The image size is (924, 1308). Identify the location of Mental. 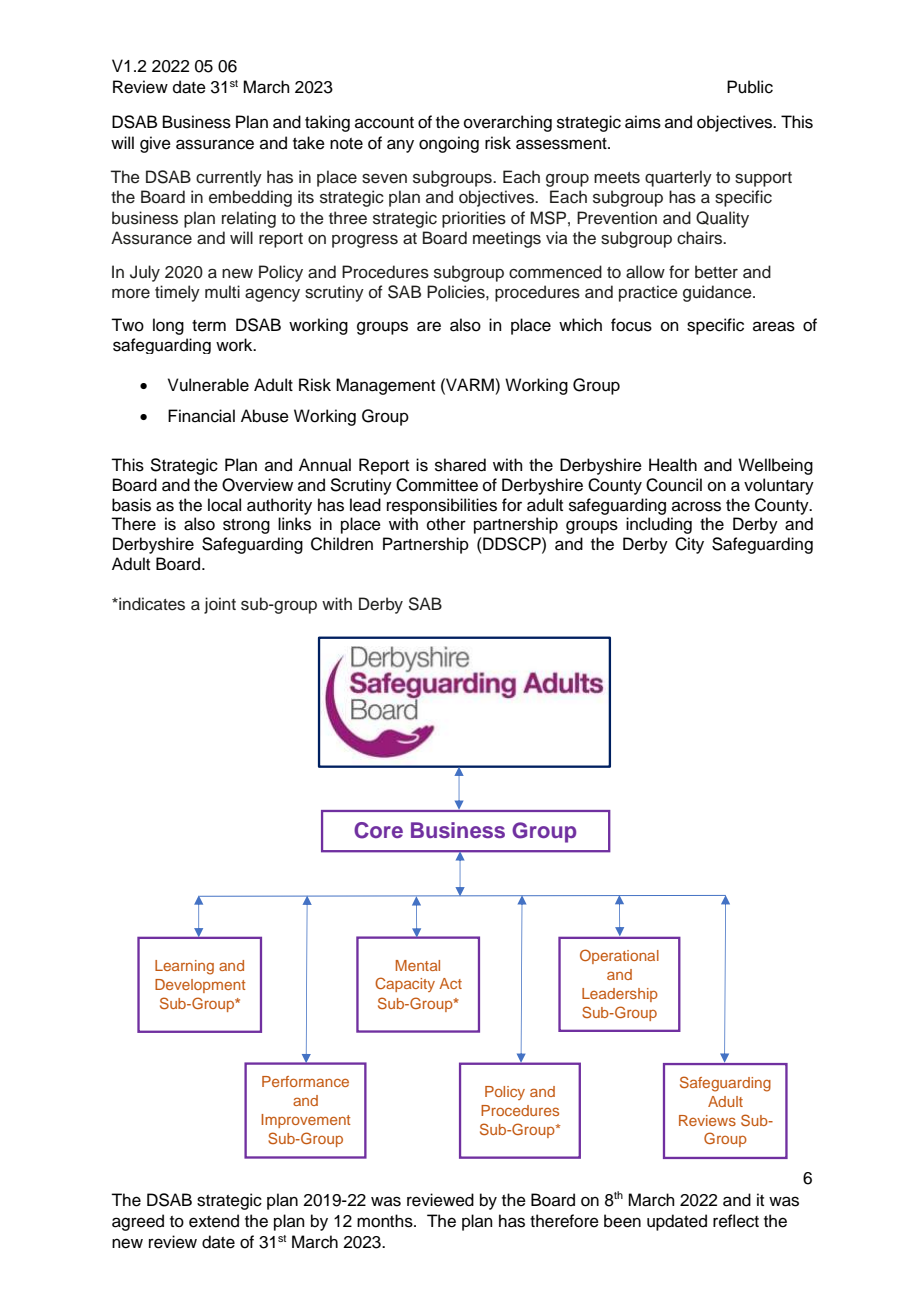
(418, 965).
